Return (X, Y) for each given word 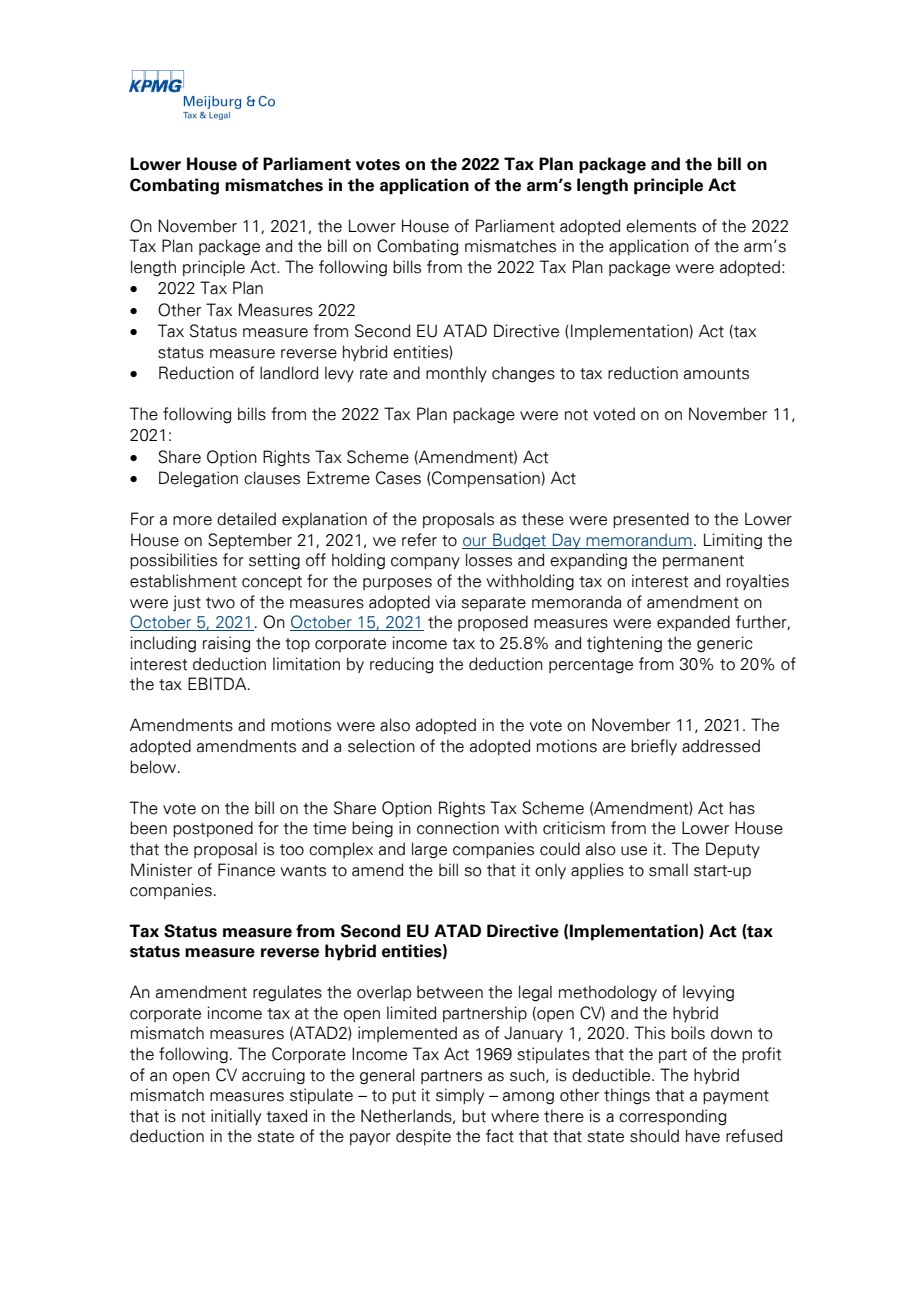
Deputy (733, 850)
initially (236, 1117)
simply (460, 1096)
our (475, 543)
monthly (456, 374)
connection (458, 828)
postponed (213, 829)
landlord (289, 373)
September (250, 541)
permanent (703, 562)
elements (661, 226)
